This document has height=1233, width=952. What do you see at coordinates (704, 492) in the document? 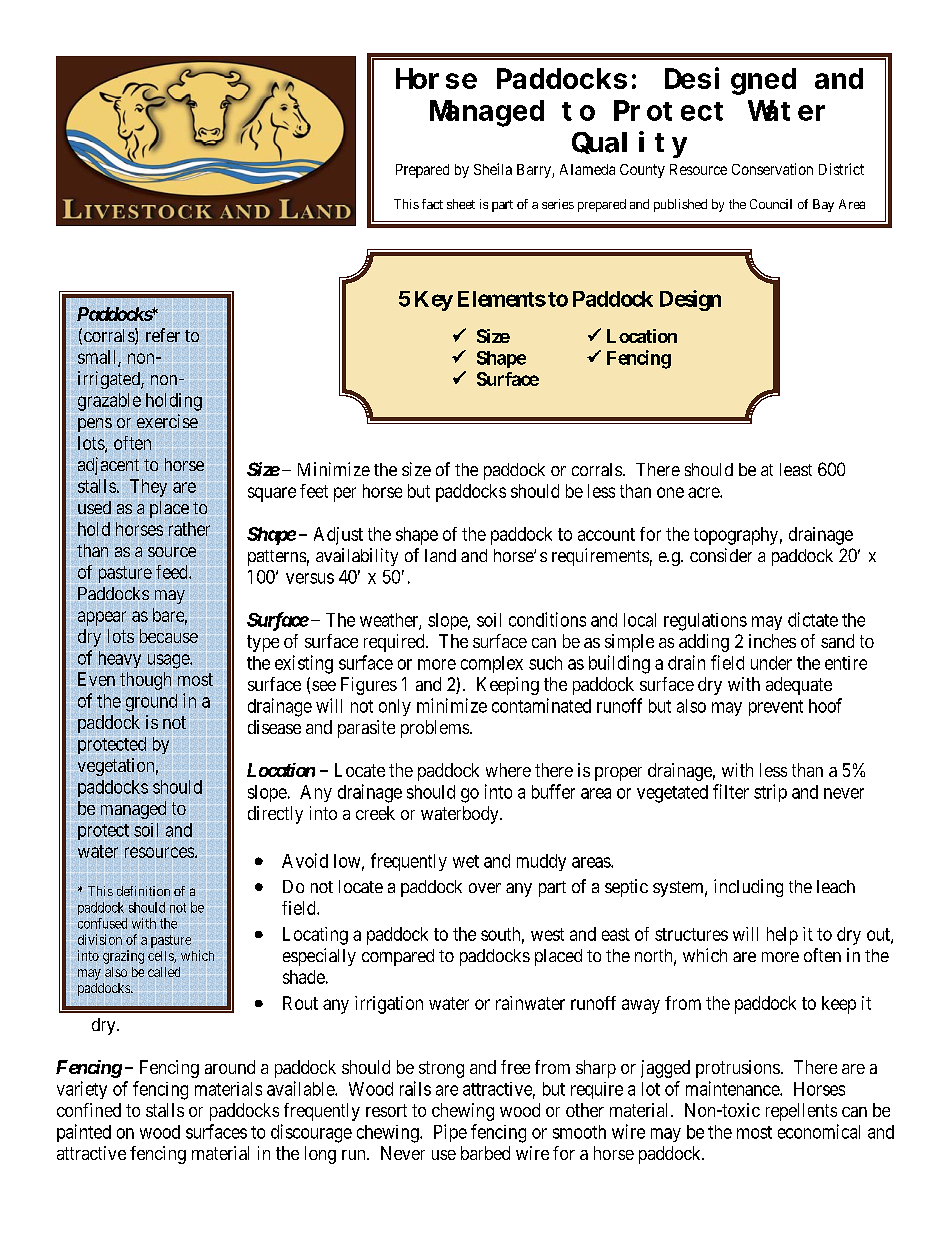
I see `acre` at bounding box center [704, 492].
